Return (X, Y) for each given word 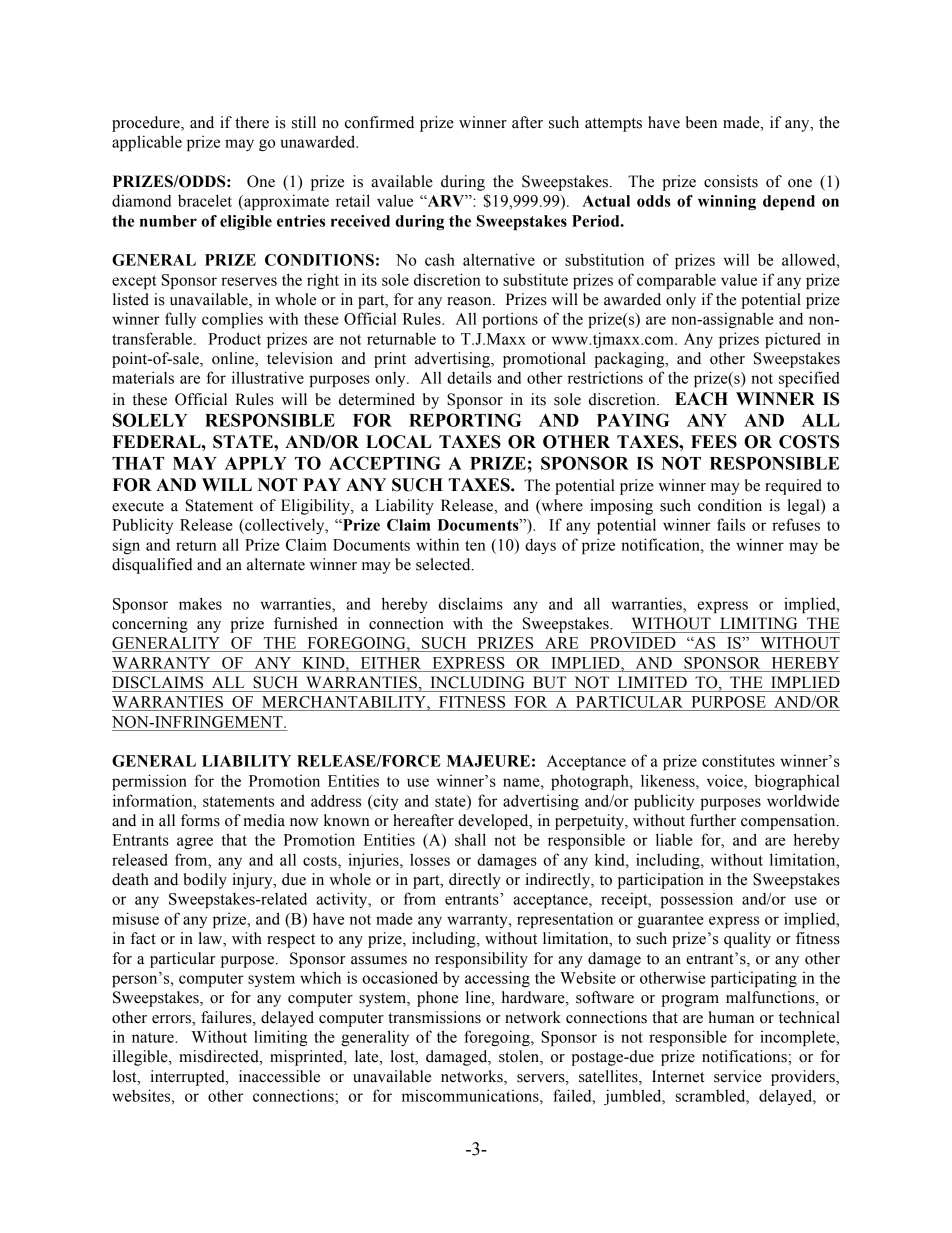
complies (232, 320)
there (252, 122)
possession (696, 900)
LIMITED (652, 682)
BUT (549, 682)
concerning (150, 625)
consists (731, 181)
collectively (285, 526)
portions (510, 320)
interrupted (189, 1078)
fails (731, 524)
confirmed (379, 122)
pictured (793, 340)
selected (444, 564)
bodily (205, 881)
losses (430, 859)
